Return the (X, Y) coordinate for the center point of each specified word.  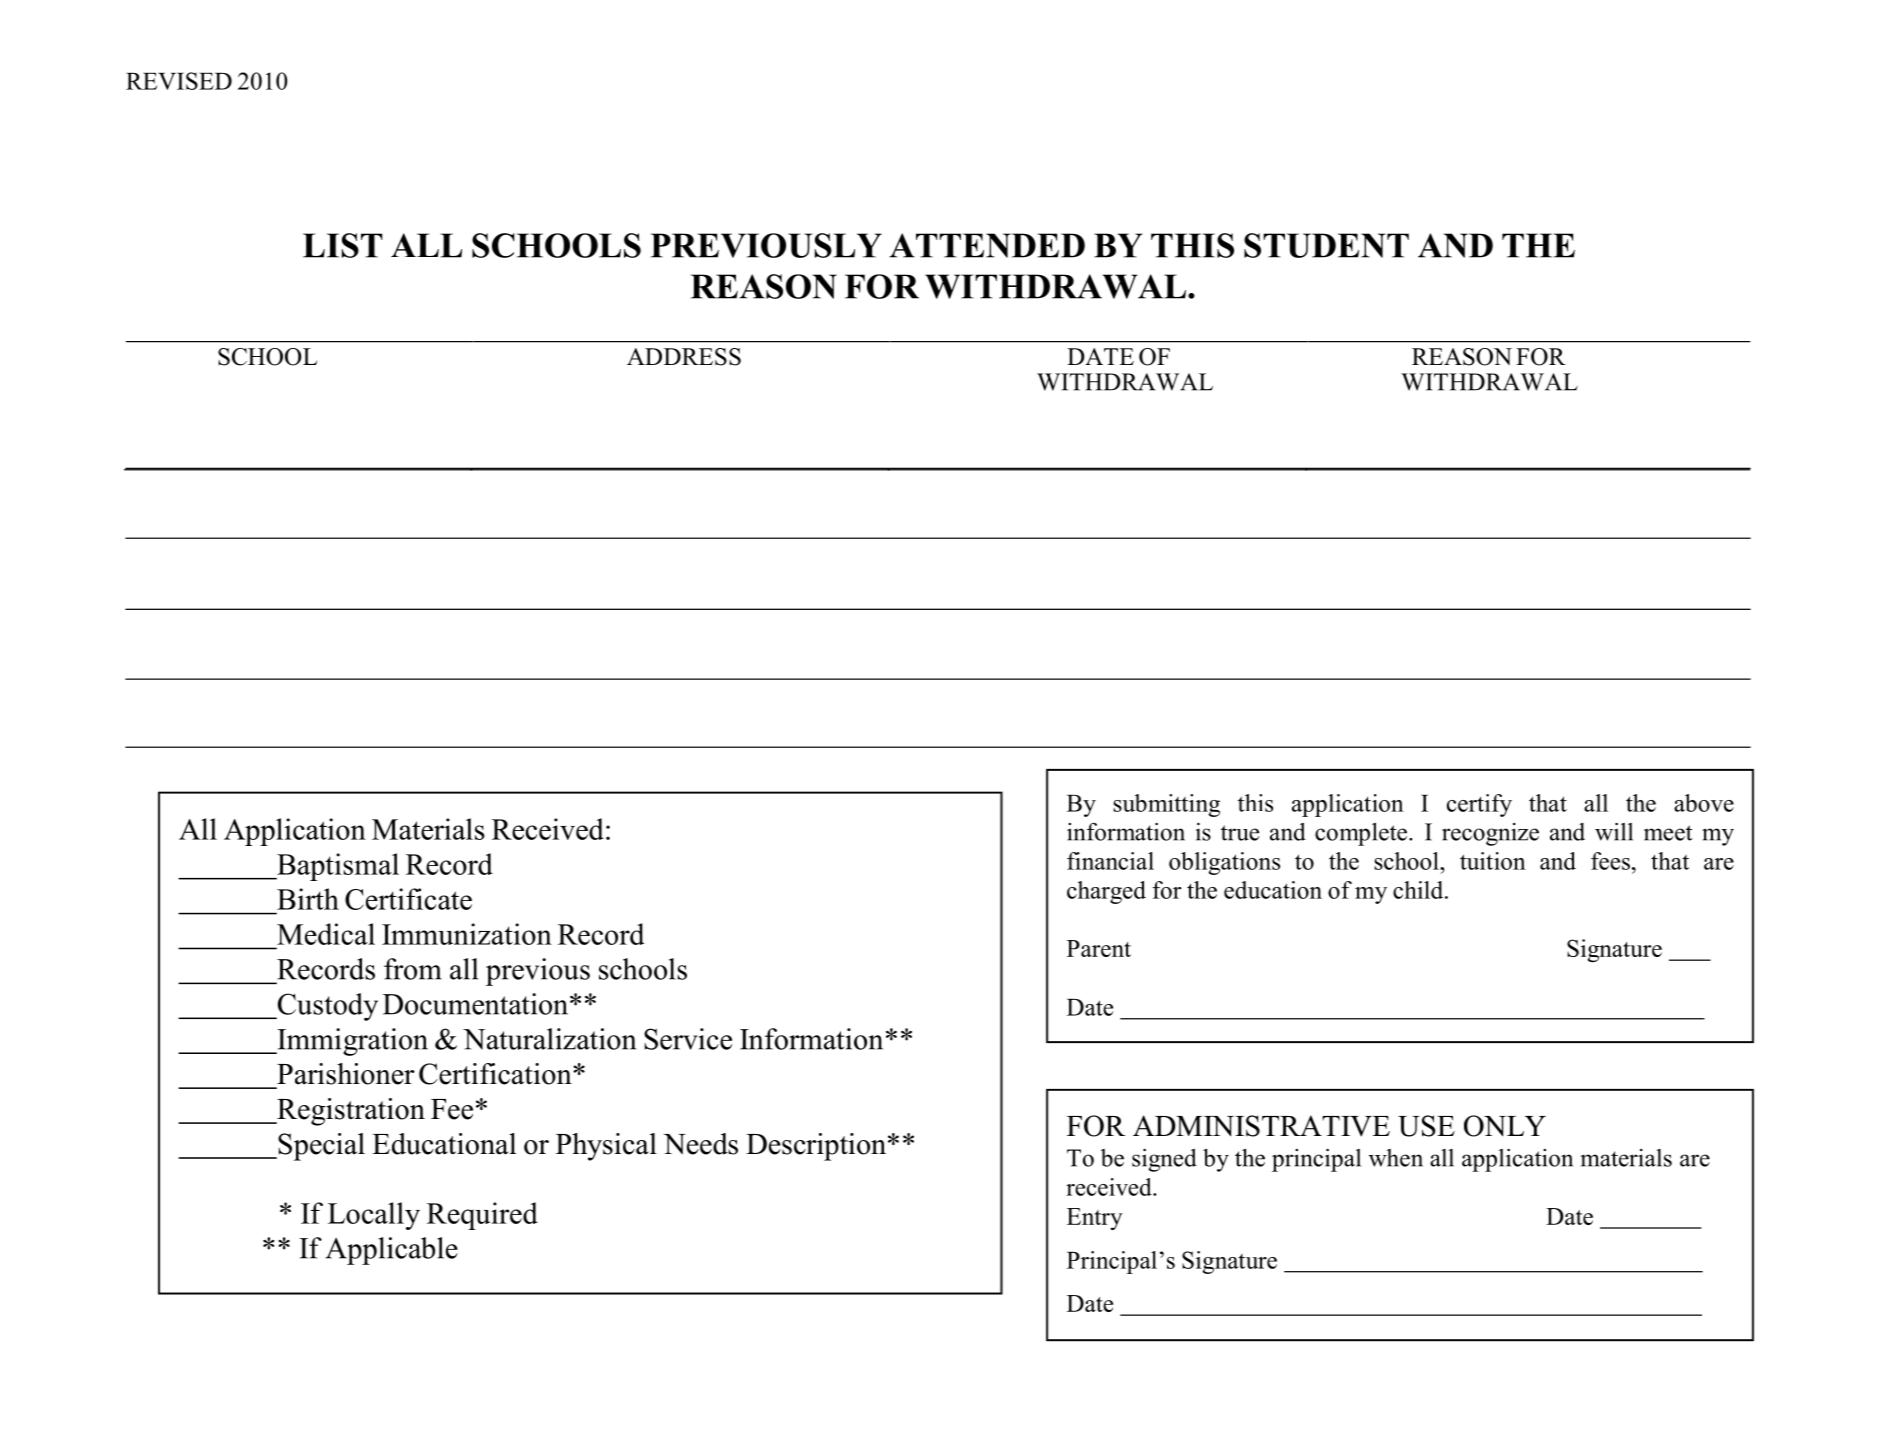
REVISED (179, 81)
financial (1110, 861)
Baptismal (337, 867)
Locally (374, 1216)
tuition (1493, 861)
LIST (342, 245)
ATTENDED (987, 245)
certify (1479, 805)
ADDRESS (684, 357)
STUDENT (1326, 245)
